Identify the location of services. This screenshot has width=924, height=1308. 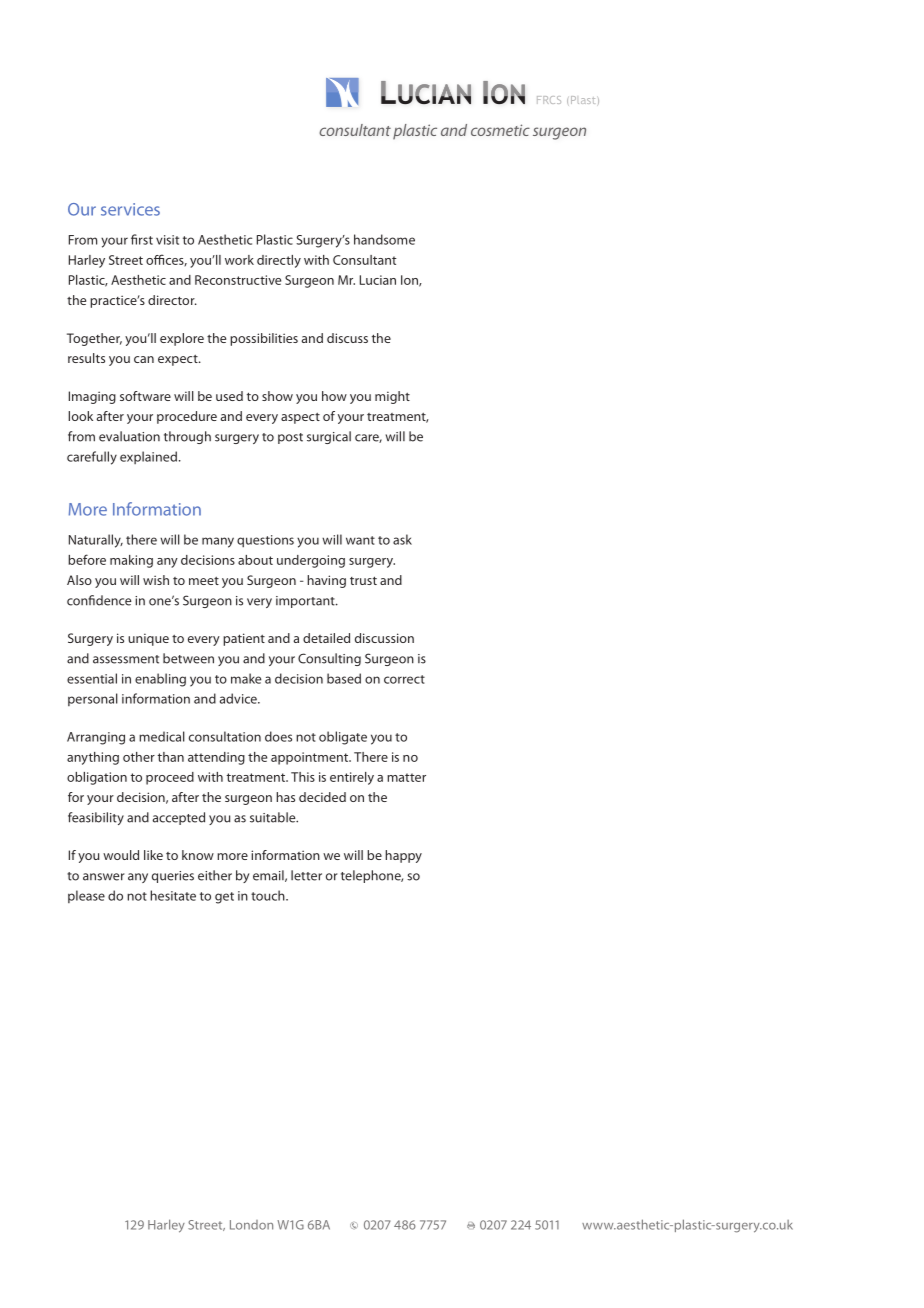
(130, 209).
